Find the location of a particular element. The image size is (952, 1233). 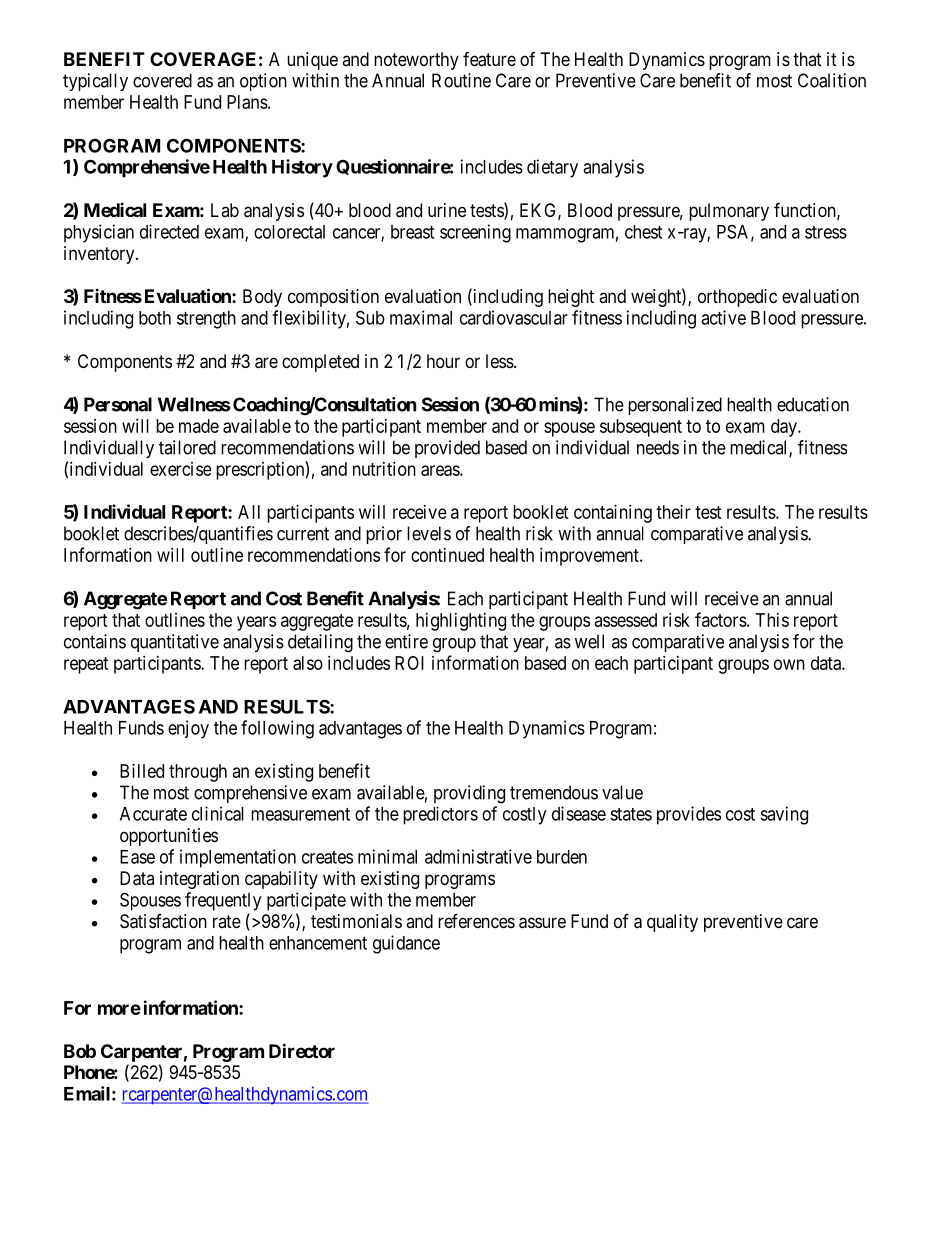

opportunities is located at coordinates (169, 837).
